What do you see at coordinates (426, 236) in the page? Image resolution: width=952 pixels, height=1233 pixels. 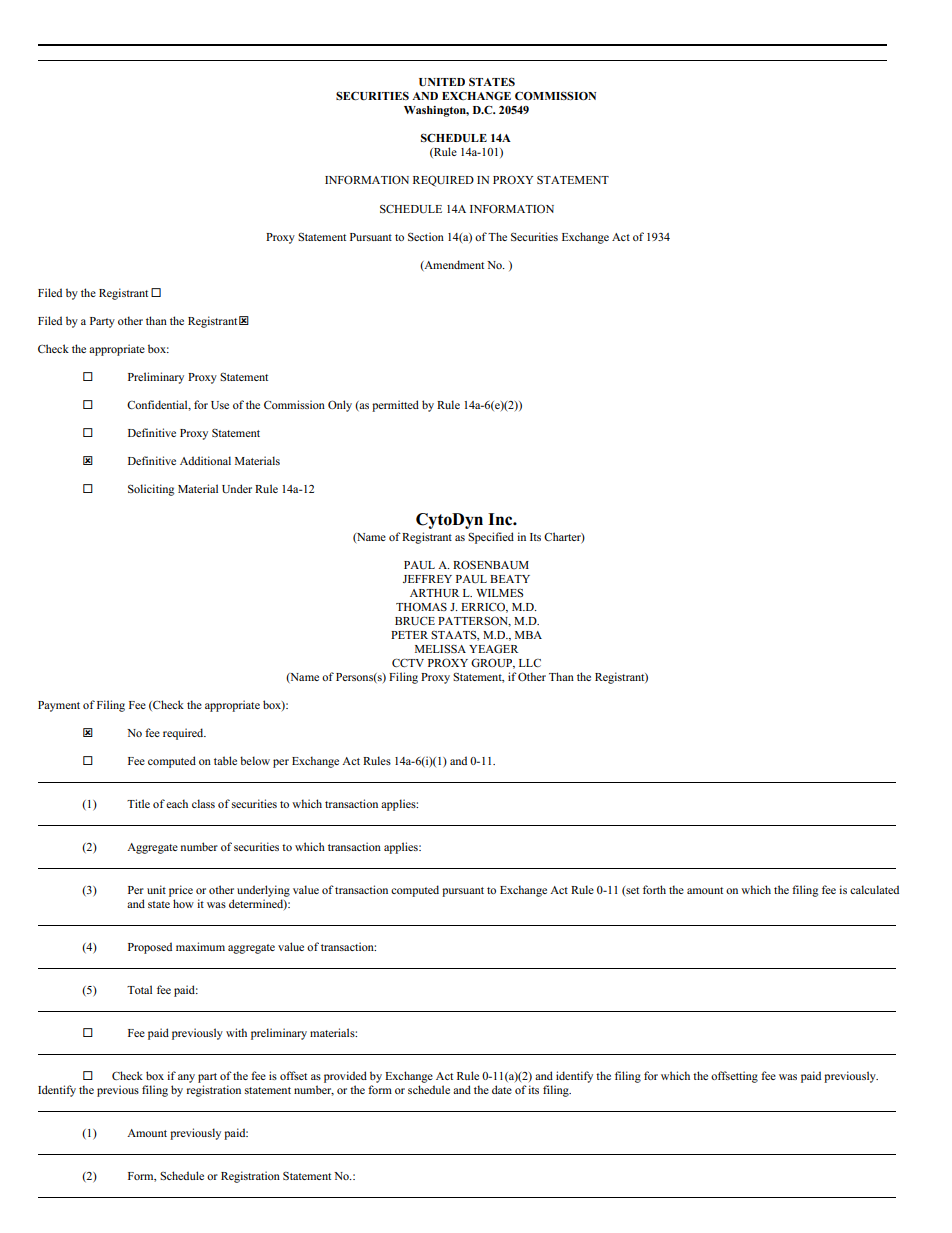 I see `Section` at bounding box center [426, 236].
